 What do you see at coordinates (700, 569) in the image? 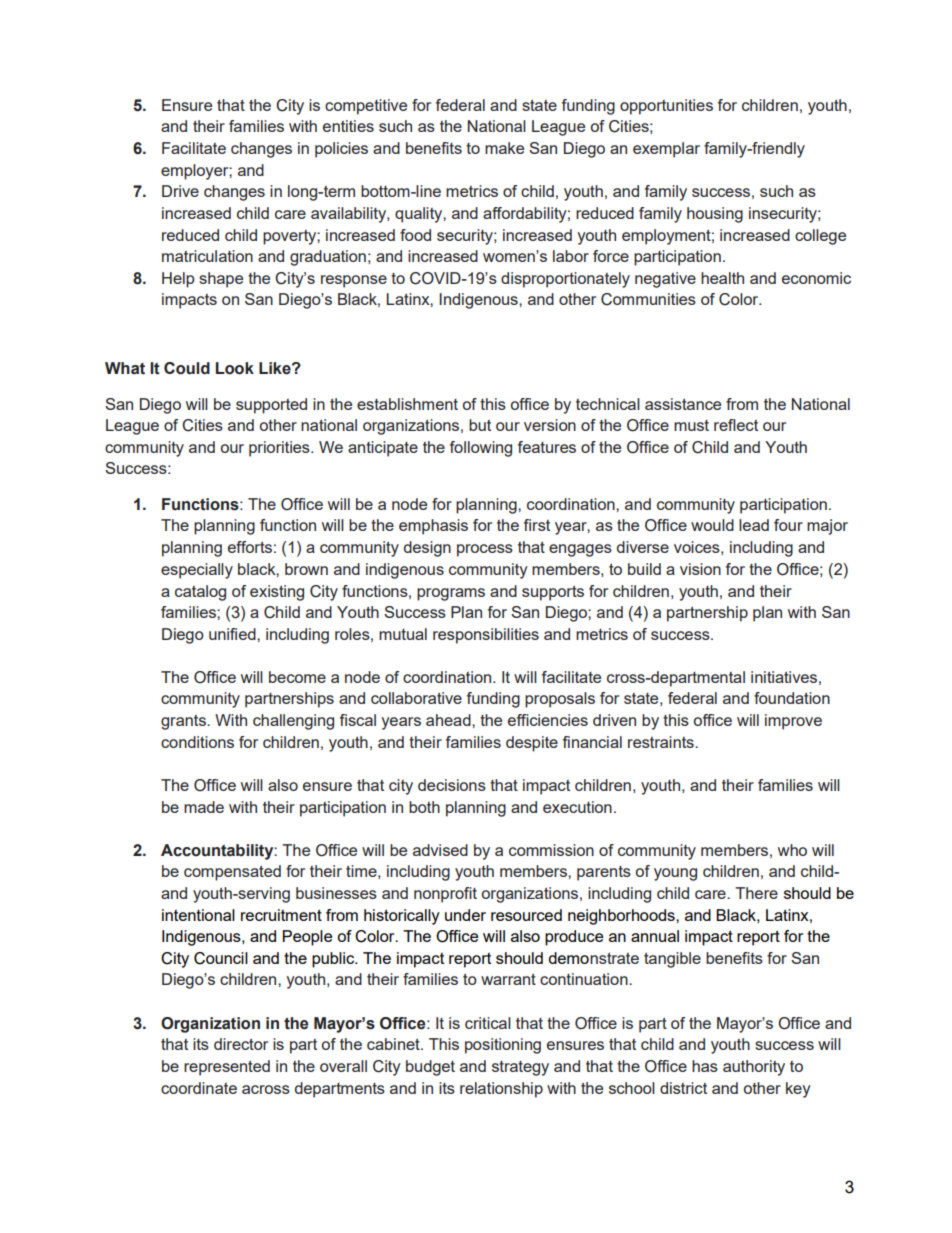
I see `vision` at bounding box center [700, 569].
